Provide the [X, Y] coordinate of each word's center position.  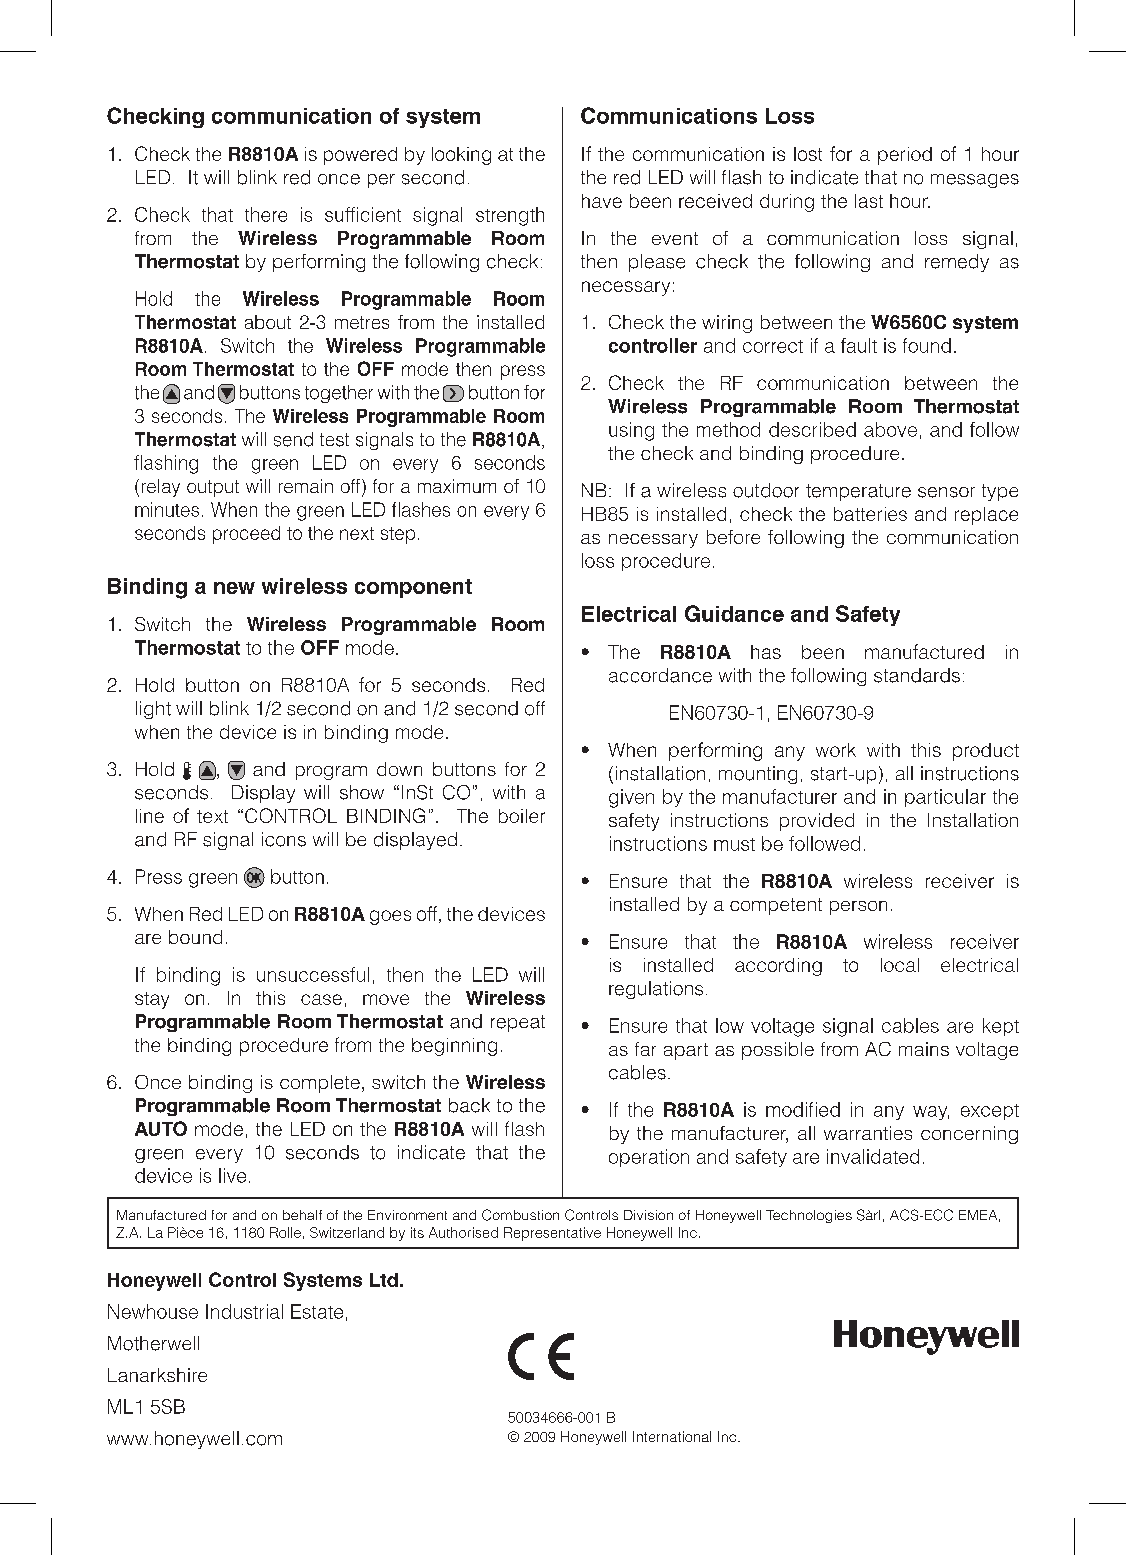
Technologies [809, 1216]
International [672, 1436]
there [266, 214]
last [869, 201]
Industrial [244, 1311]
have [602, 201]
